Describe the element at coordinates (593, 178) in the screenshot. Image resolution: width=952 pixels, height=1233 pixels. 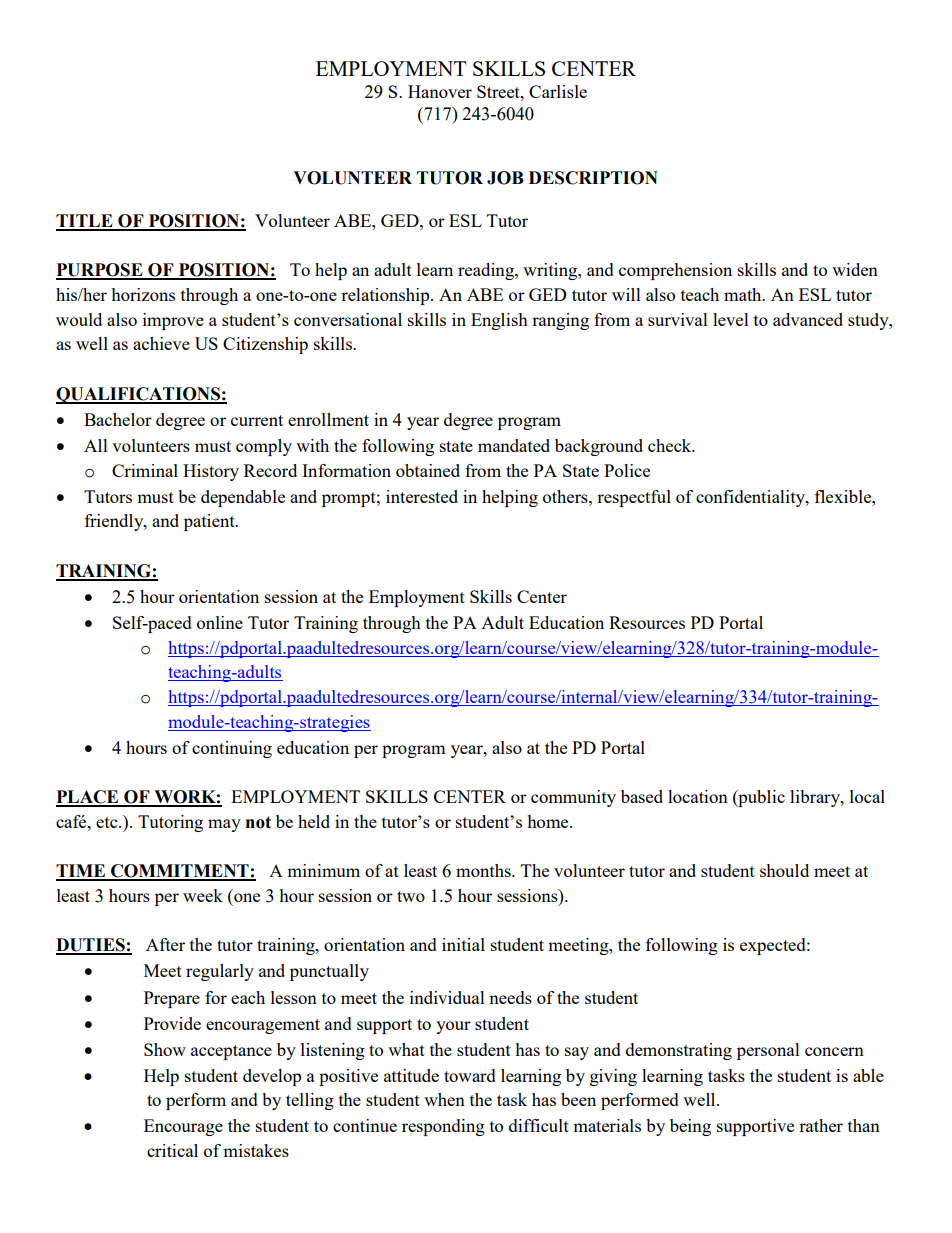
I see `DESCRIPTION` at that location.
